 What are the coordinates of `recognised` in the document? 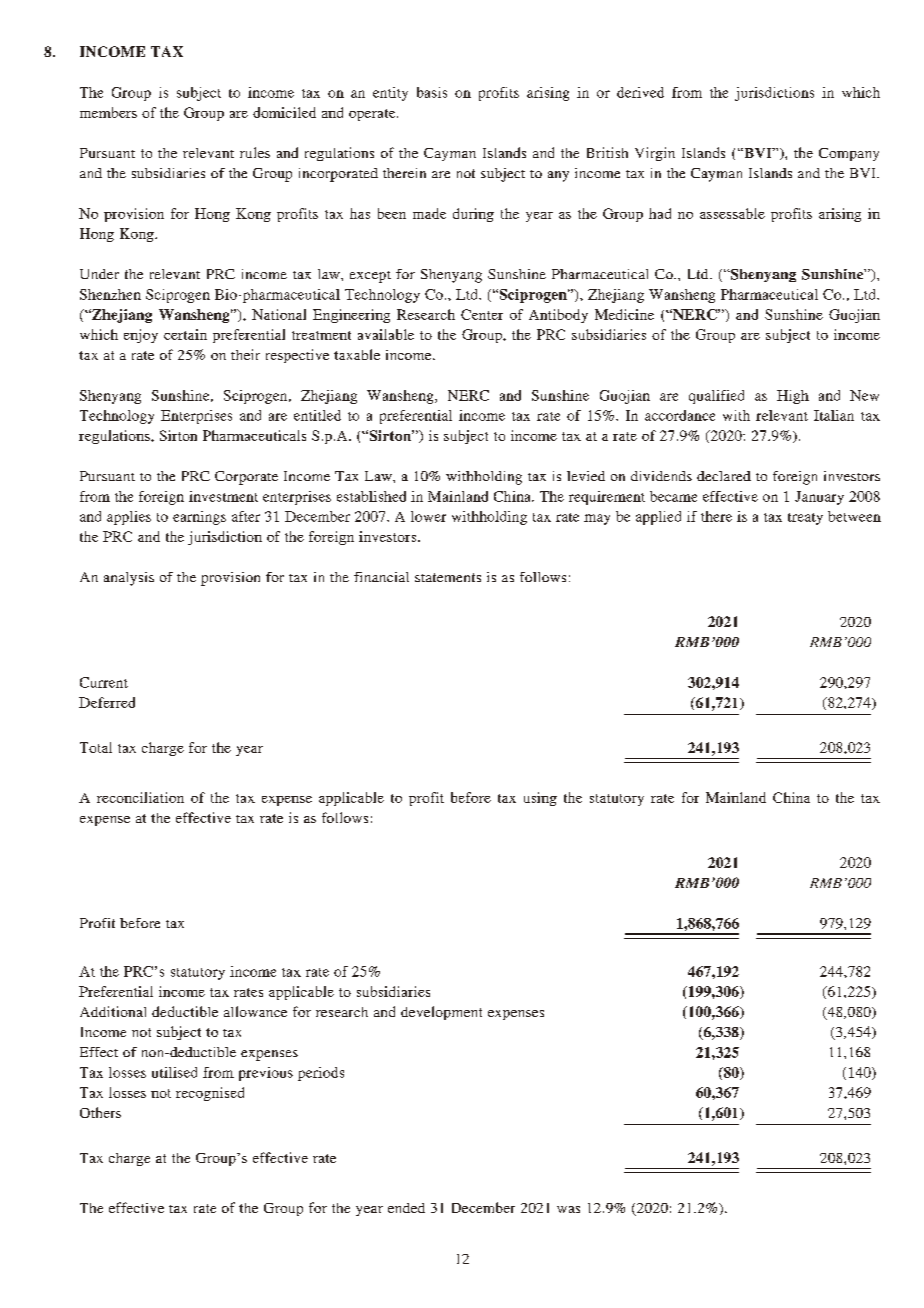 It's located at (210, 1094).
